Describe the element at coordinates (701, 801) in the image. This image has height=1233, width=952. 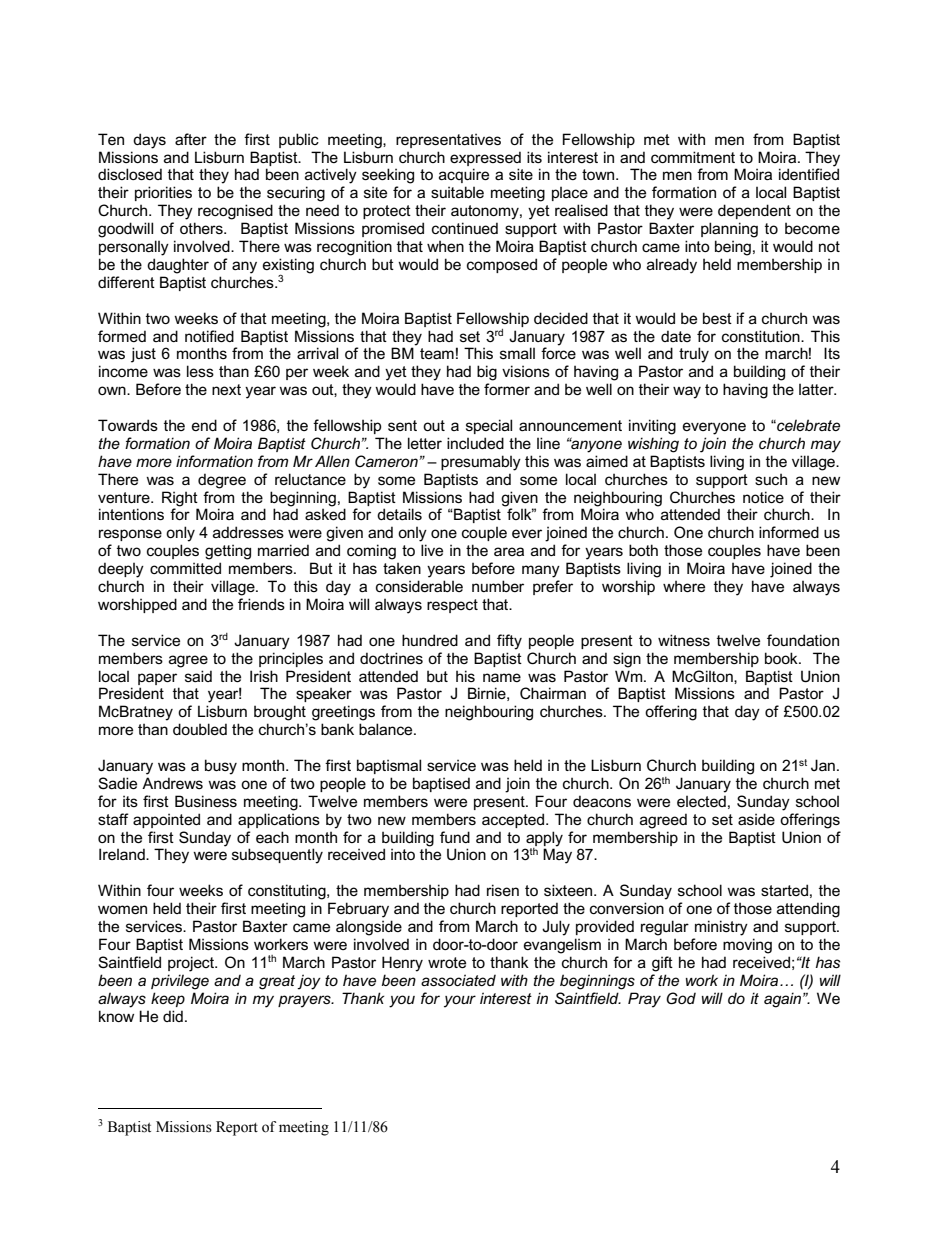
I see `elected` at that location.
